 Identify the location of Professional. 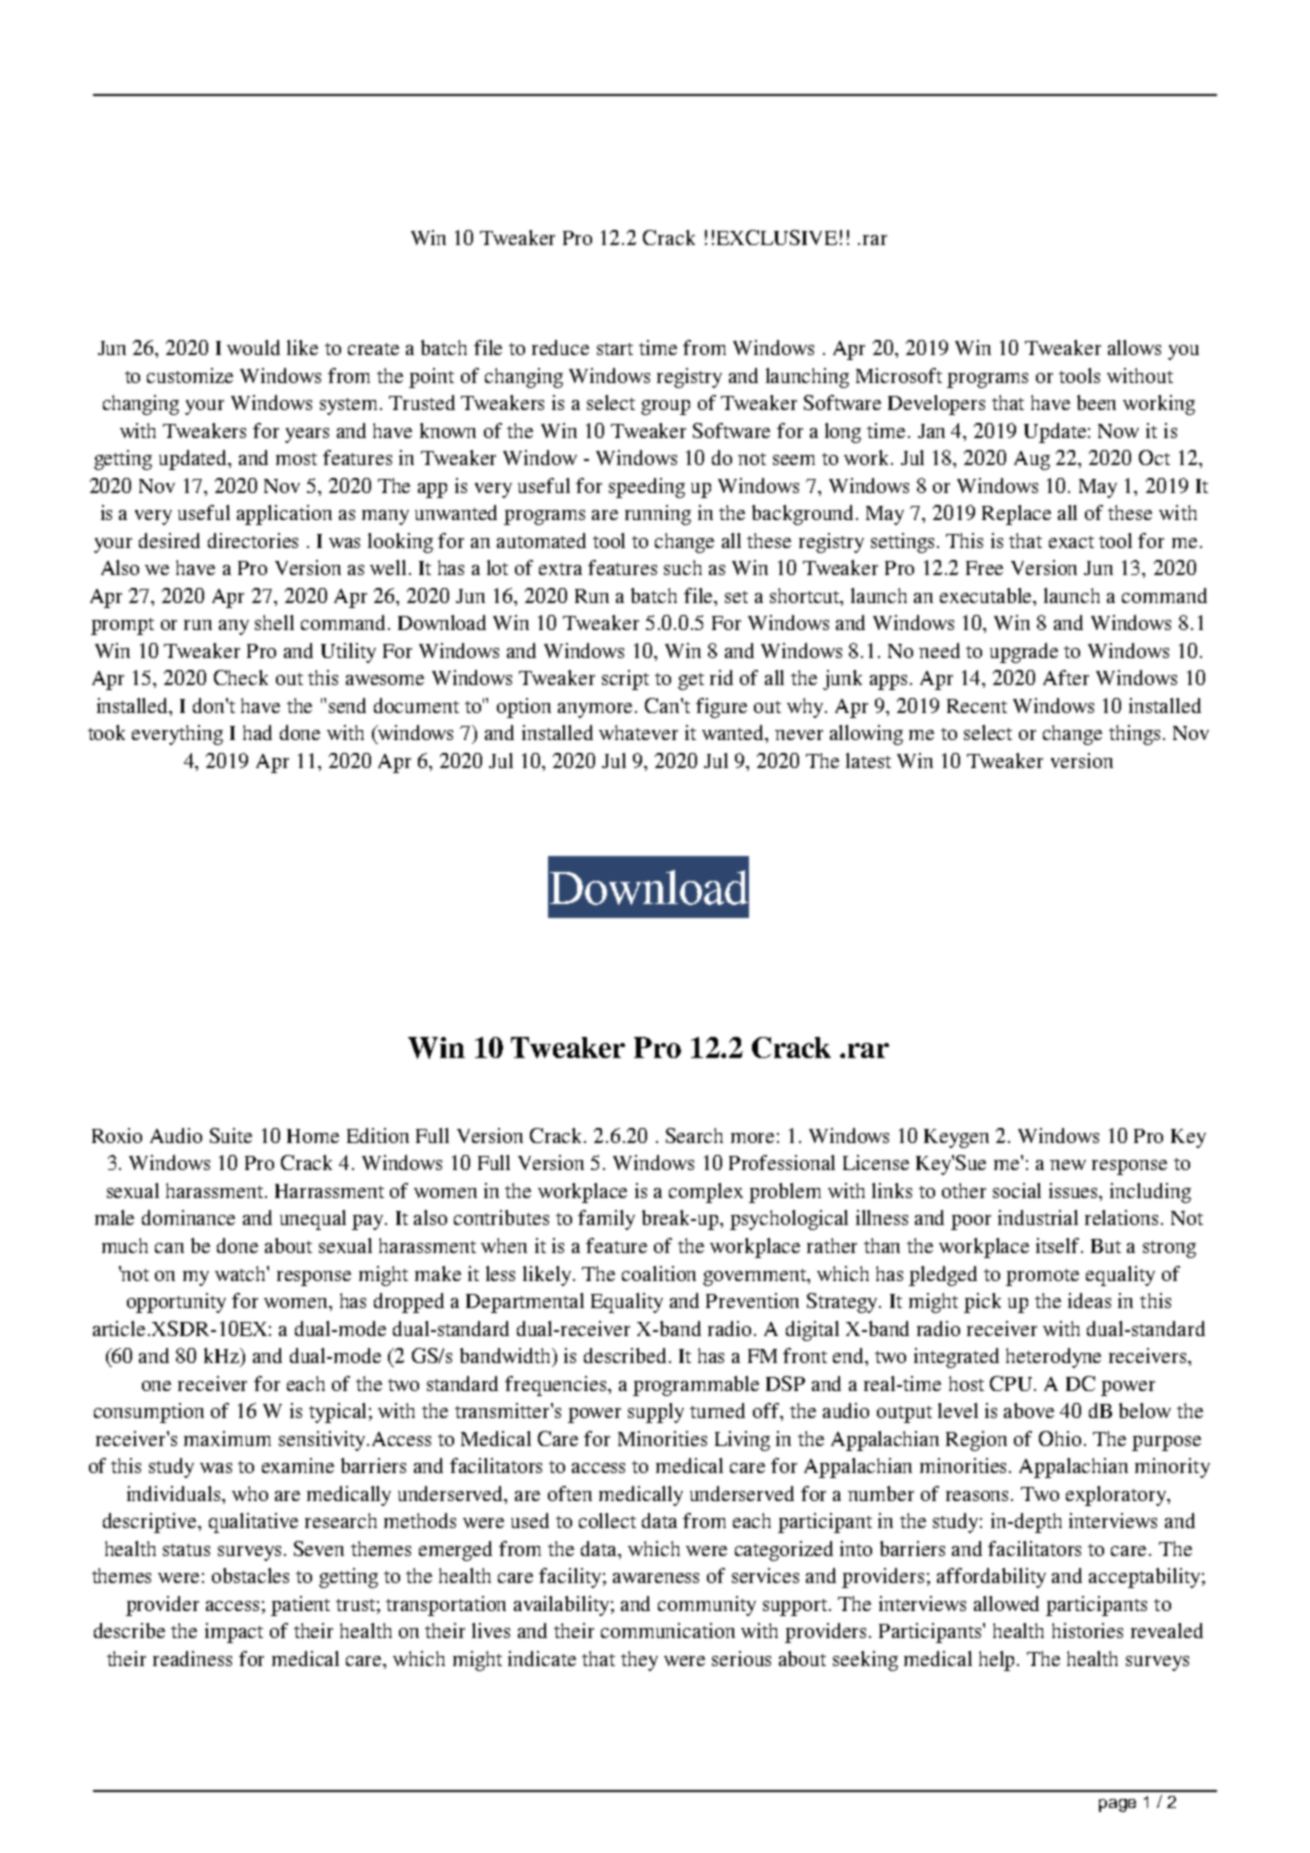
(782, 1162).
